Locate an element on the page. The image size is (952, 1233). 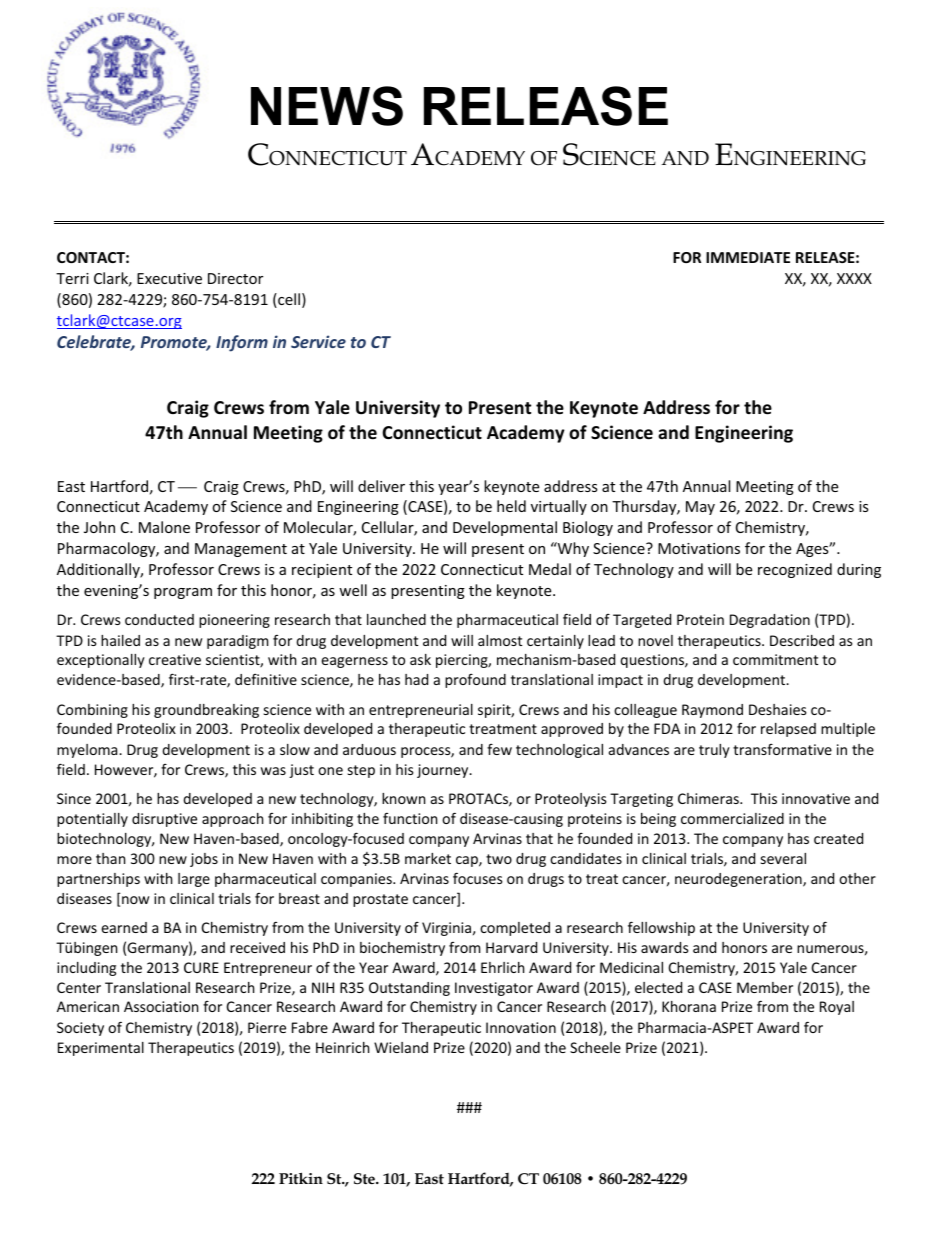
Malone is located at coordinates (164, 527).
